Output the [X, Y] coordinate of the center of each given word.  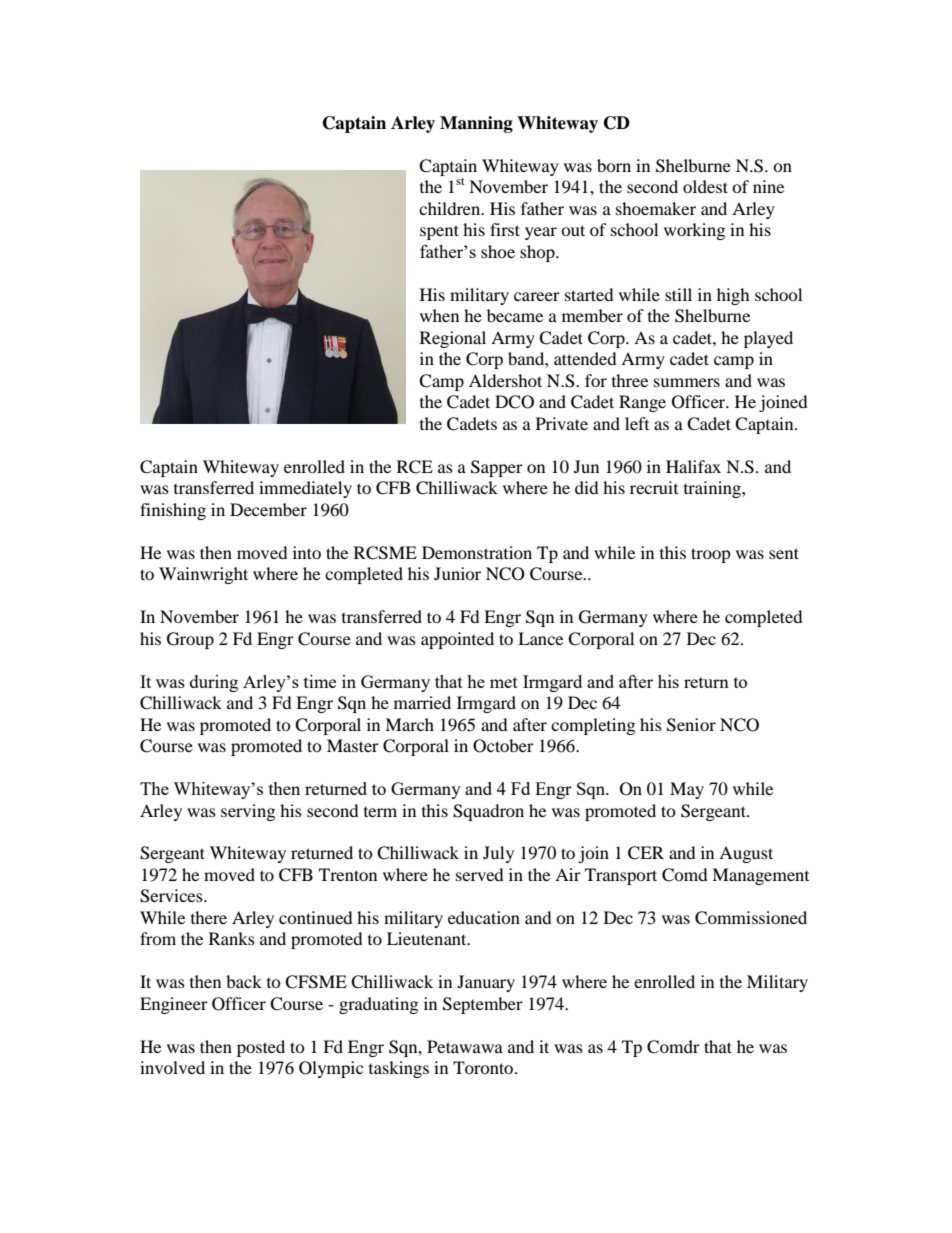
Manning [476, 124]
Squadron [488, 812]
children [451, 208]
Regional [453, 339]
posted [261, 1048]
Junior [457, 573]
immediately [305, 489]
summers [687, 382]
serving [248, 812]
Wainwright [203, 575]
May [687, 790]
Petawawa [465, 1046]
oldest [705, 186]
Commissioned [751, 918]
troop [711, 555]
